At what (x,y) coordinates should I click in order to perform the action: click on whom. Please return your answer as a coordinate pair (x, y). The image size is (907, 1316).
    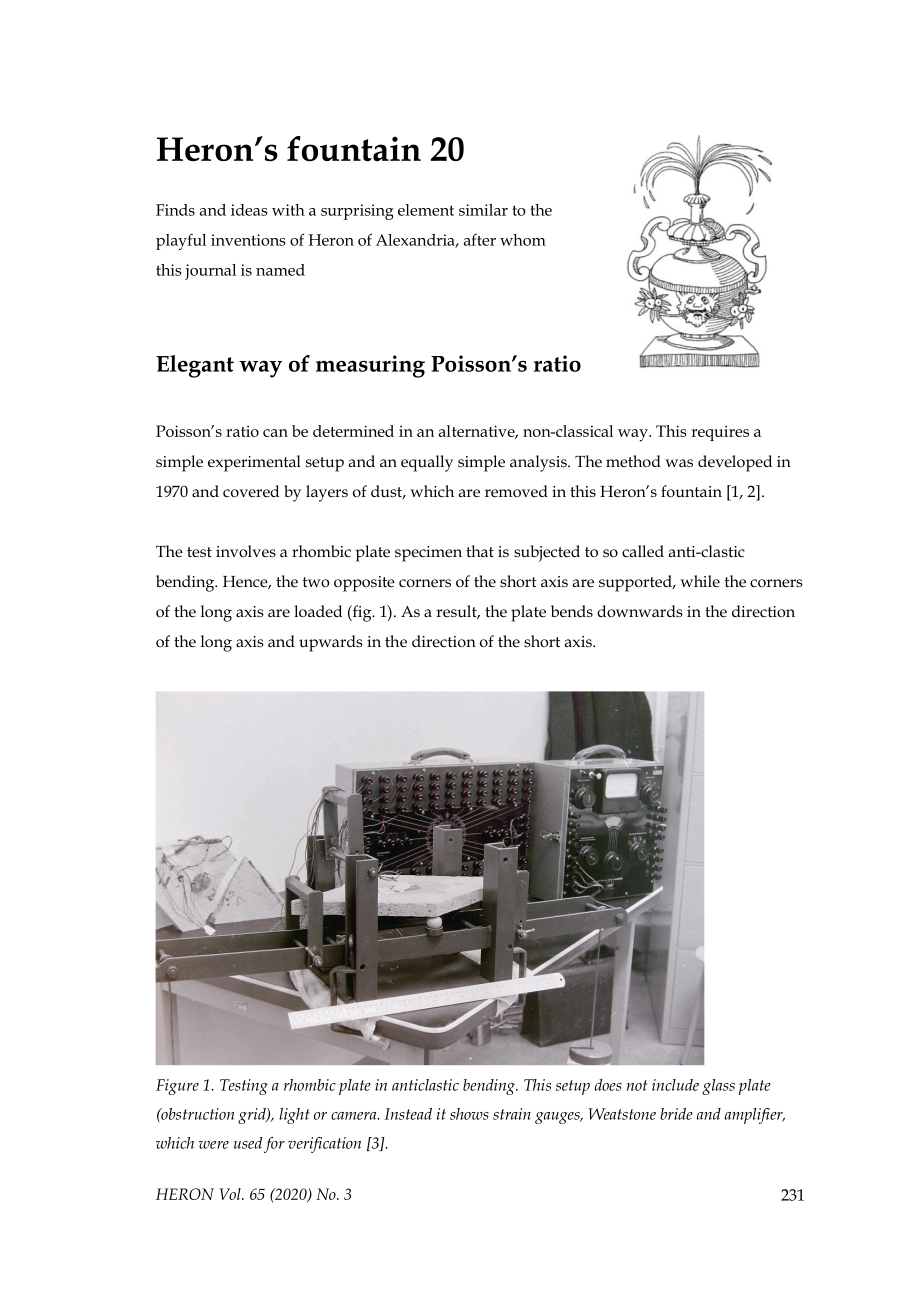
    Looking at the image, I should click on (523, 240).
